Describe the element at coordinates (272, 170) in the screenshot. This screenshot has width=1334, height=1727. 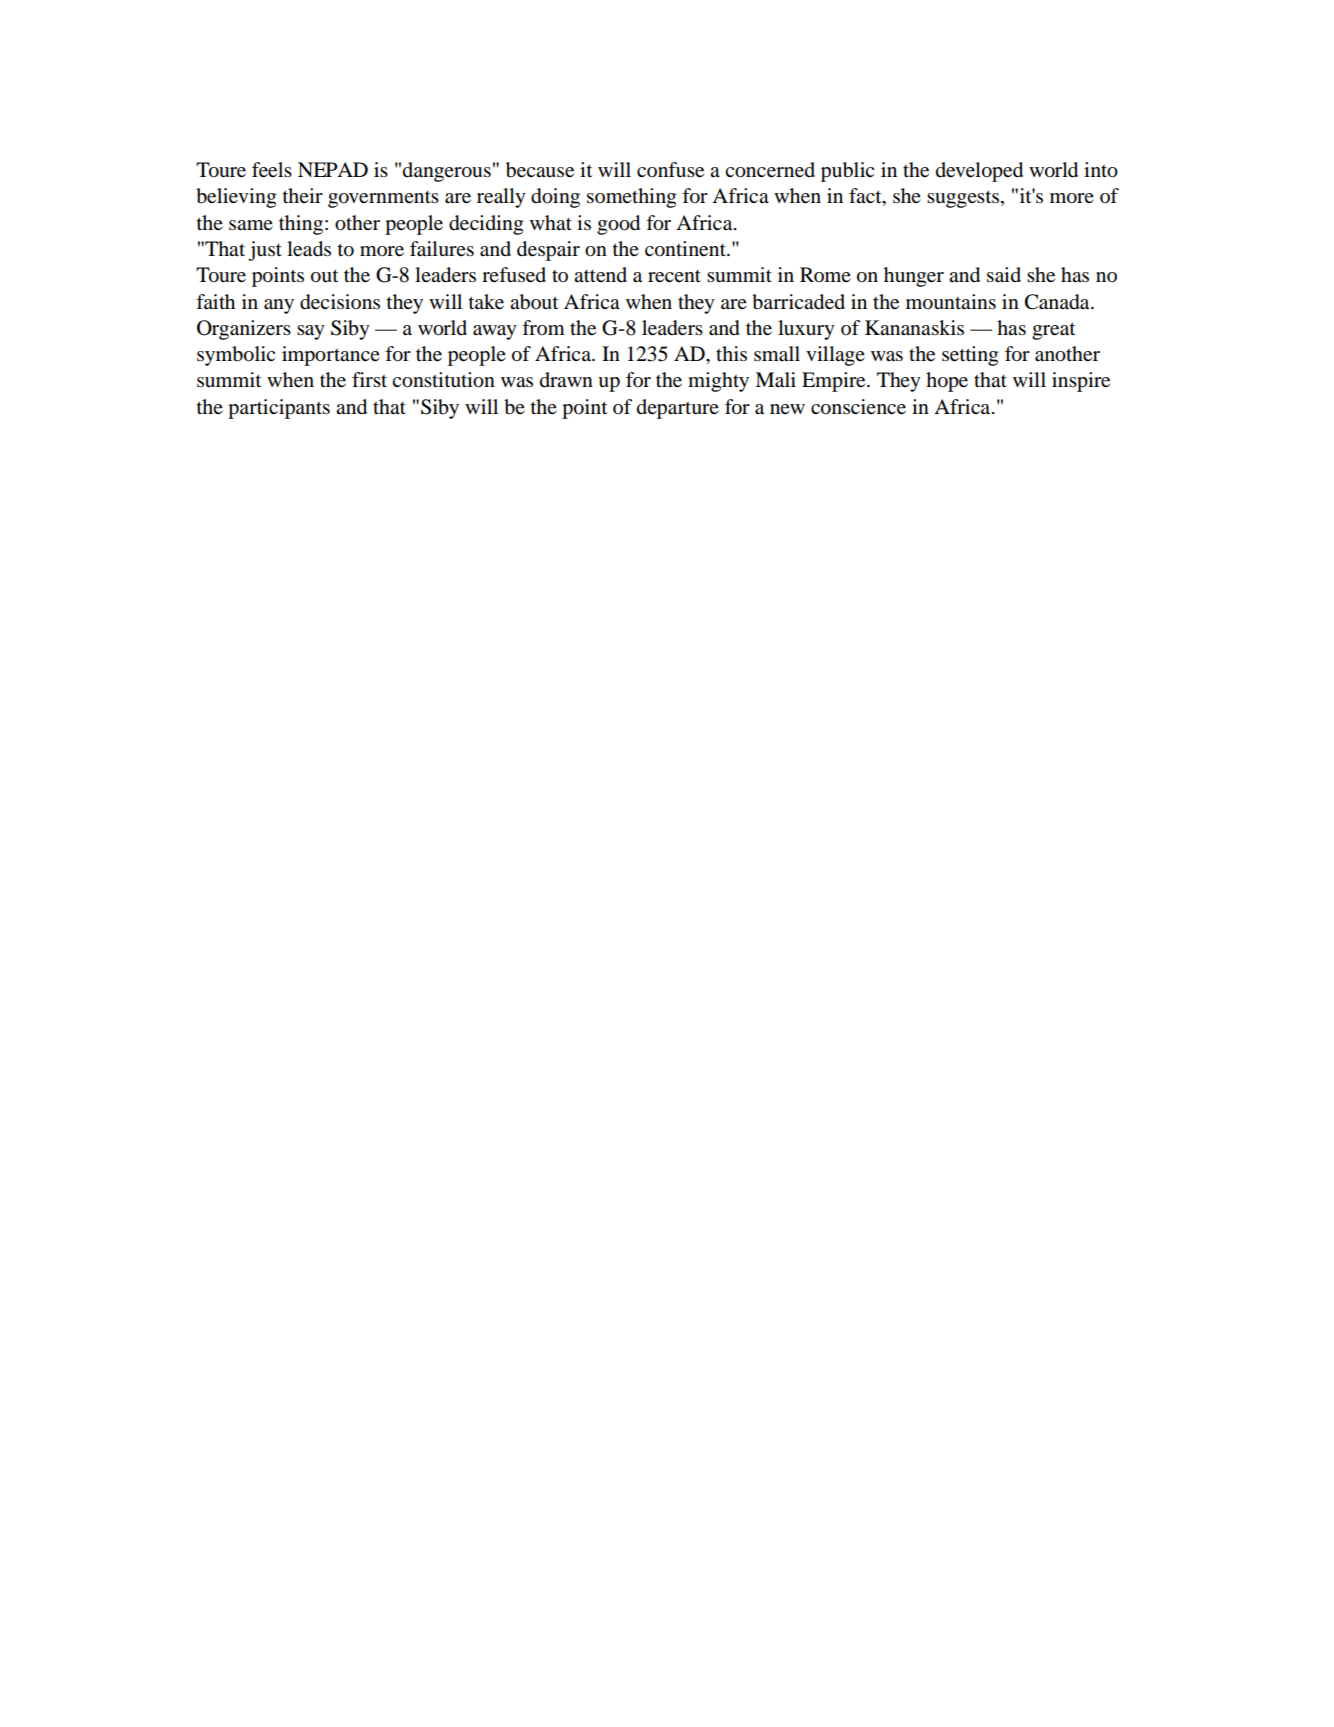
I see `feels` at that location.
